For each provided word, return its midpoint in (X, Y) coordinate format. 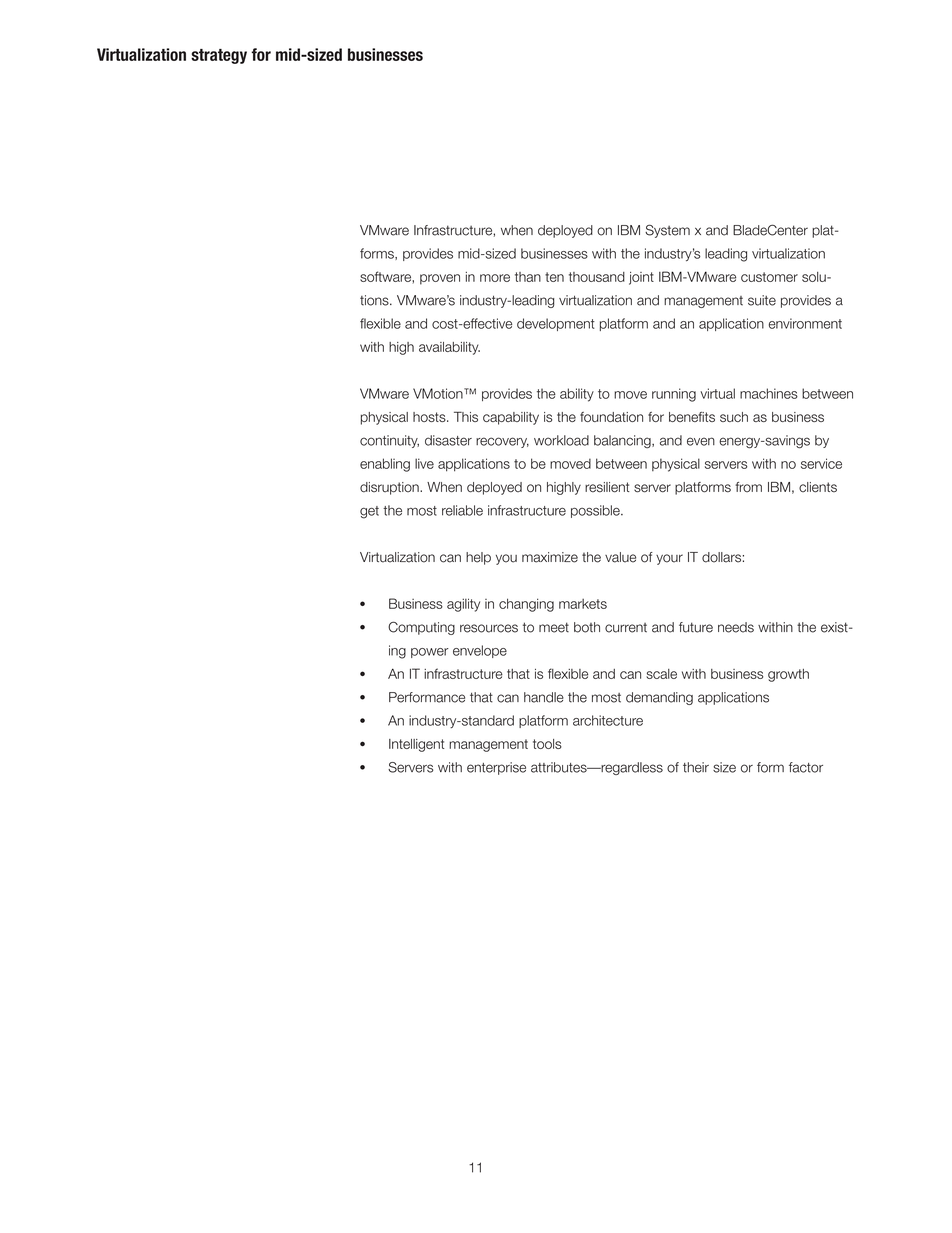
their (696, 767)
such (734, 417)
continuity (389, 441)
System (667, 231)
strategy (219, 56)
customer (769, 277)
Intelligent (417, 745)
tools (547, 744)
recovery (502, 442)
